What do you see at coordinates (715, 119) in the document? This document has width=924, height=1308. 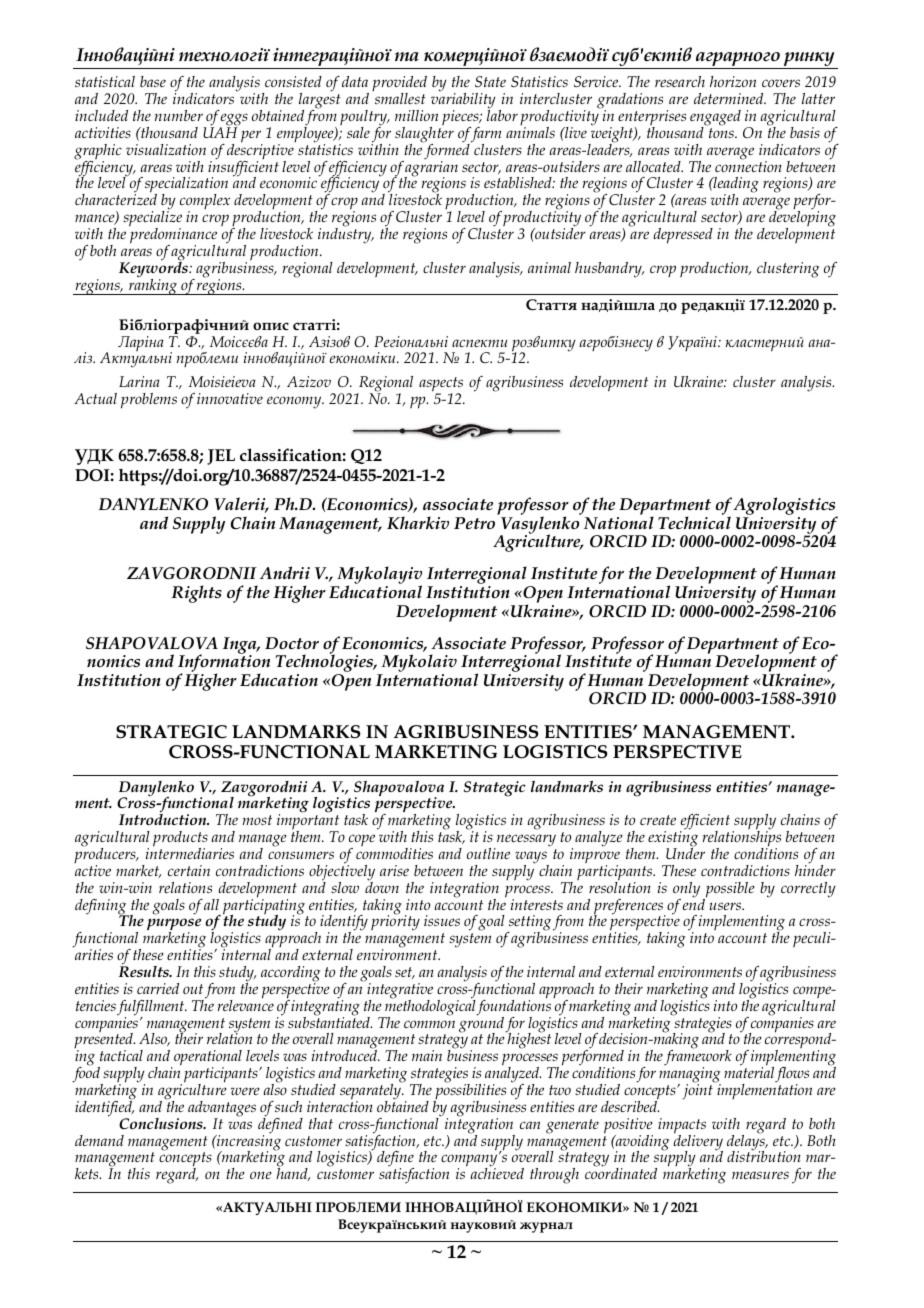 I see `engaged` at bounding box center [715, 119].
